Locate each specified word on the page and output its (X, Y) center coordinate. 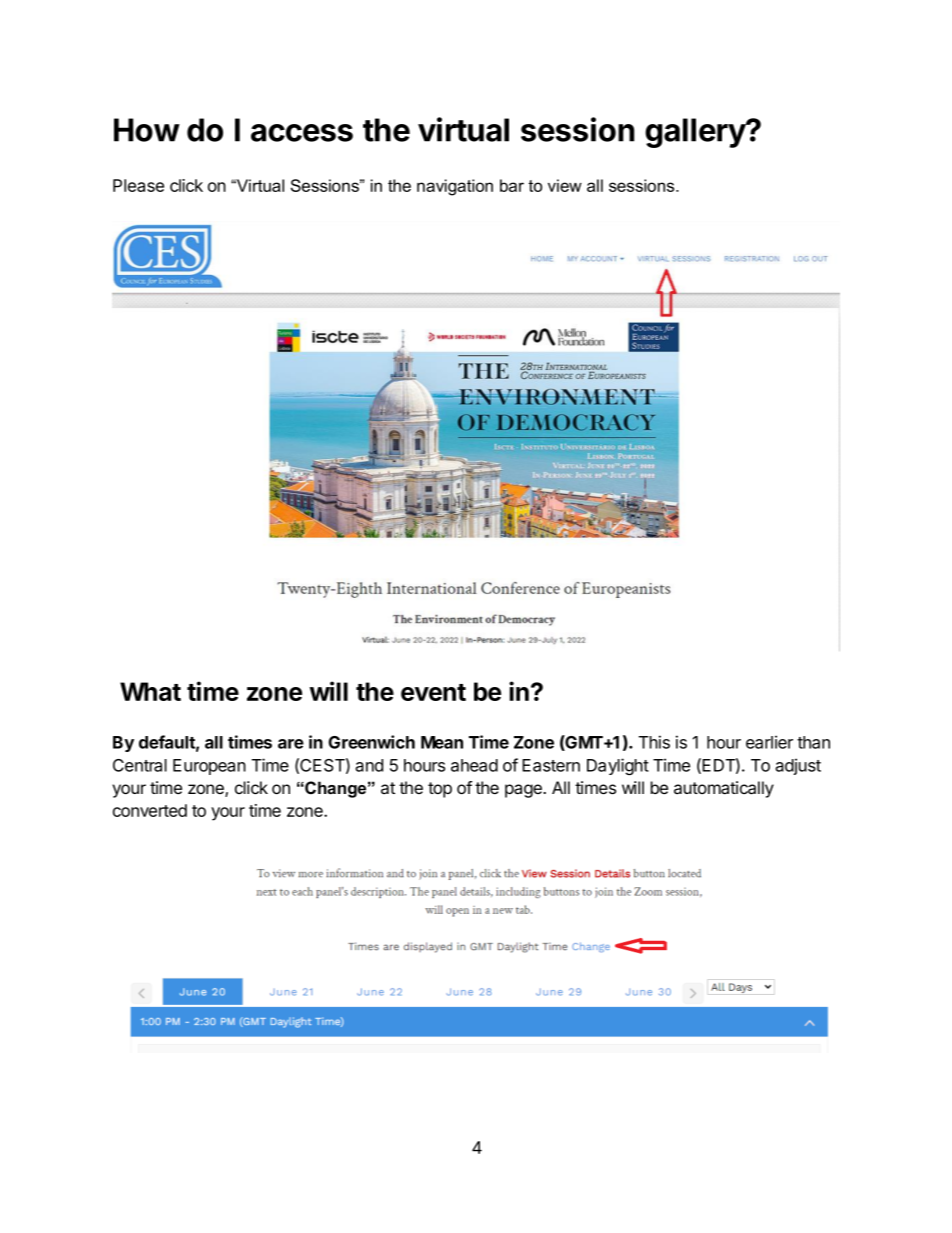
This (654, 742)
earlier (769, 742)
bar (512, 185)
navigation (455, 187)
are (291, 744)
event (433, 692)
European (209, 767)
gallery (696, 133)
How (147, 130)
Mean (442, 742)
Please (138, 185)
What (150, 691)
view (565, 185)
